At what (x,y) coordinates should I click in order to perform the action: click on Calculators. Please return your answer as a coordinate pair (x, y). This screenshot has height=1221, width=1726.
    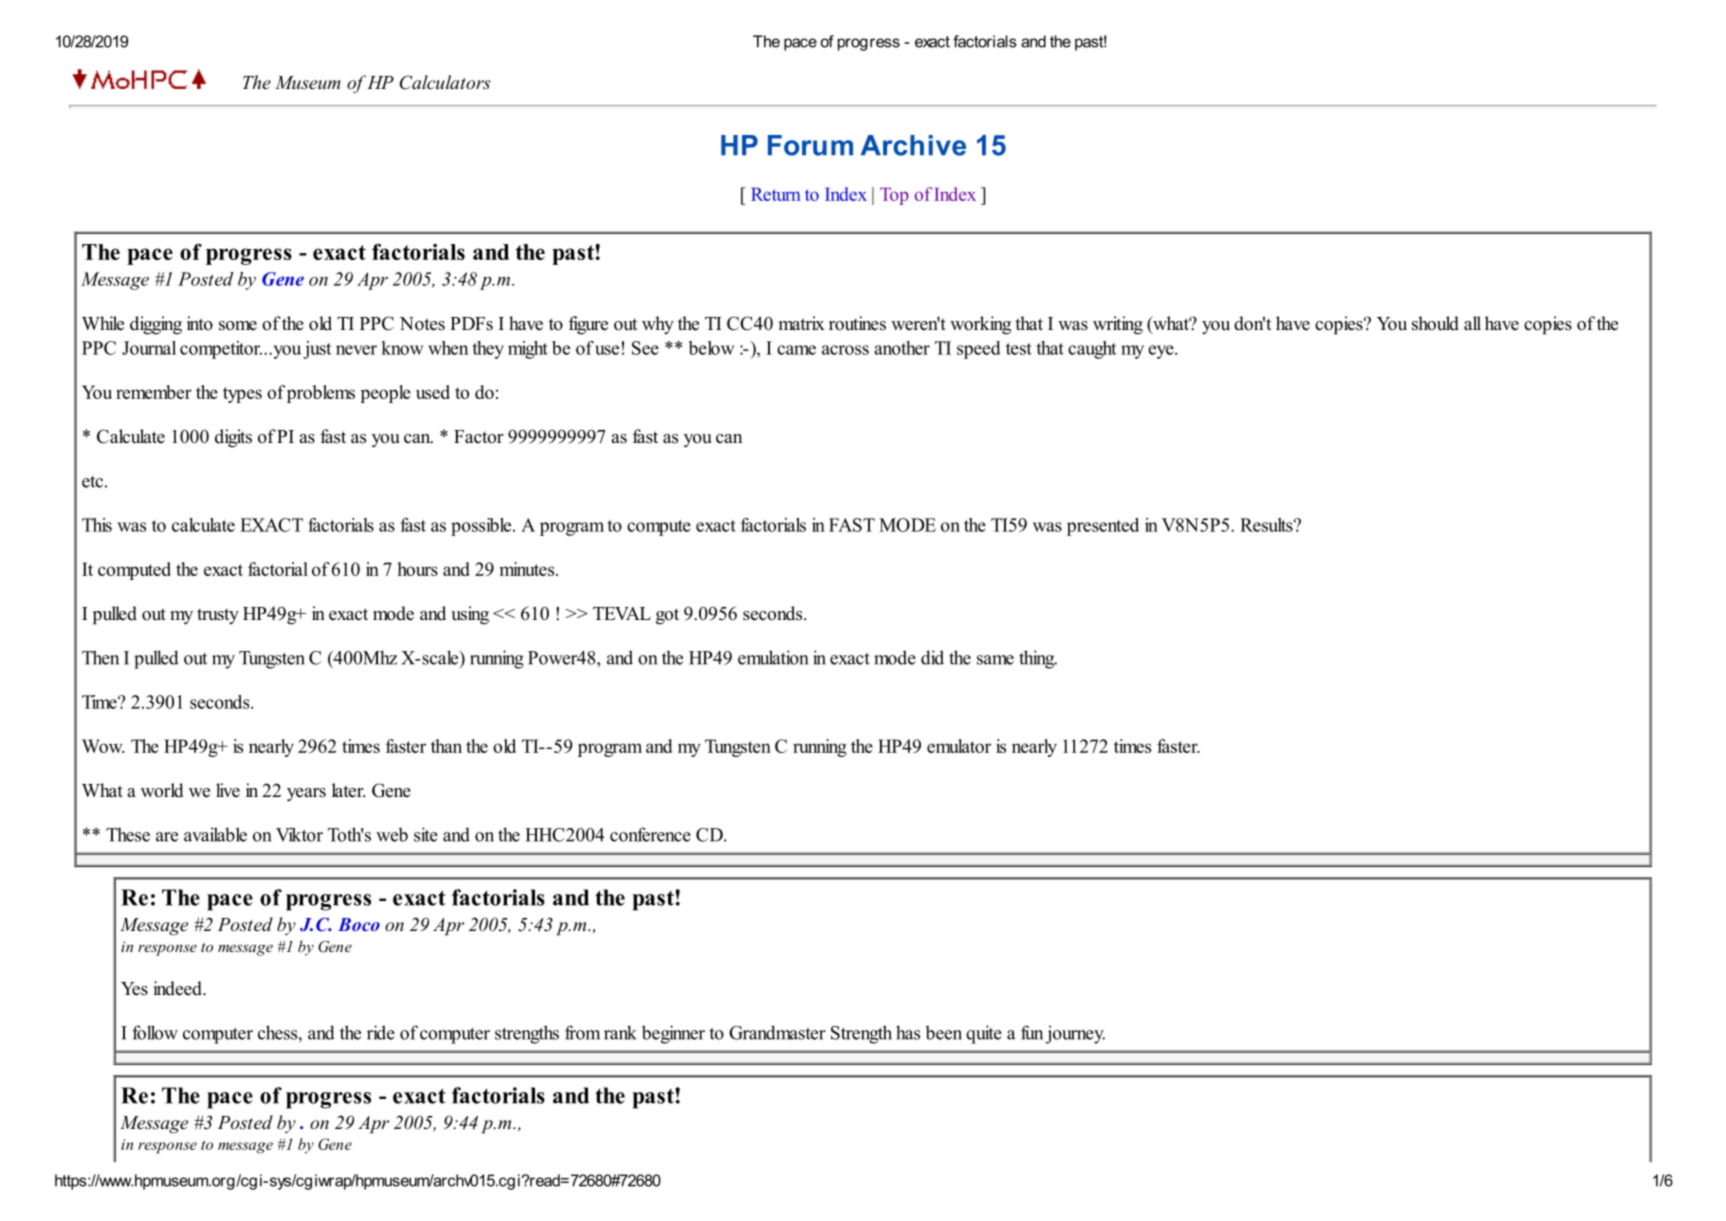
    Looking at the image, I should click on (445, 82).
